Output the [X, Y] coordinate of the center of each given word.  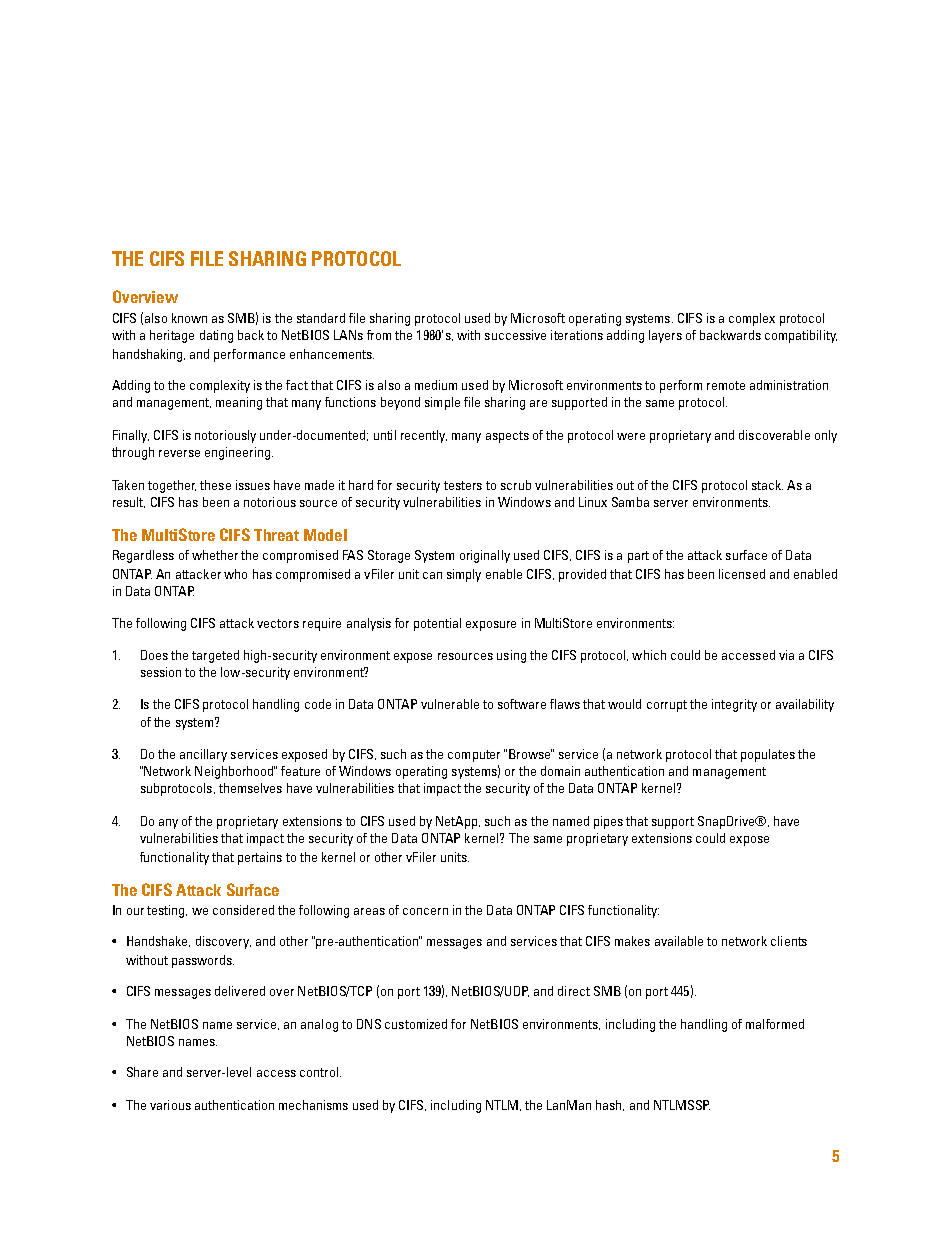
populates [768, 755]
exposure [491, 626]
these [215, 485]
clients [789, 941]
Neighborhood [235, 772]
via [786, 655]
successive [515, 335]
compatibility [801, 336]
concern [425, 911]
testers [463, 485]
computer [474, 756]
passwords [203, 961]
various [170, 1105]
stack [767, 485]
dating [216, 336]
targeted [215, 656]
